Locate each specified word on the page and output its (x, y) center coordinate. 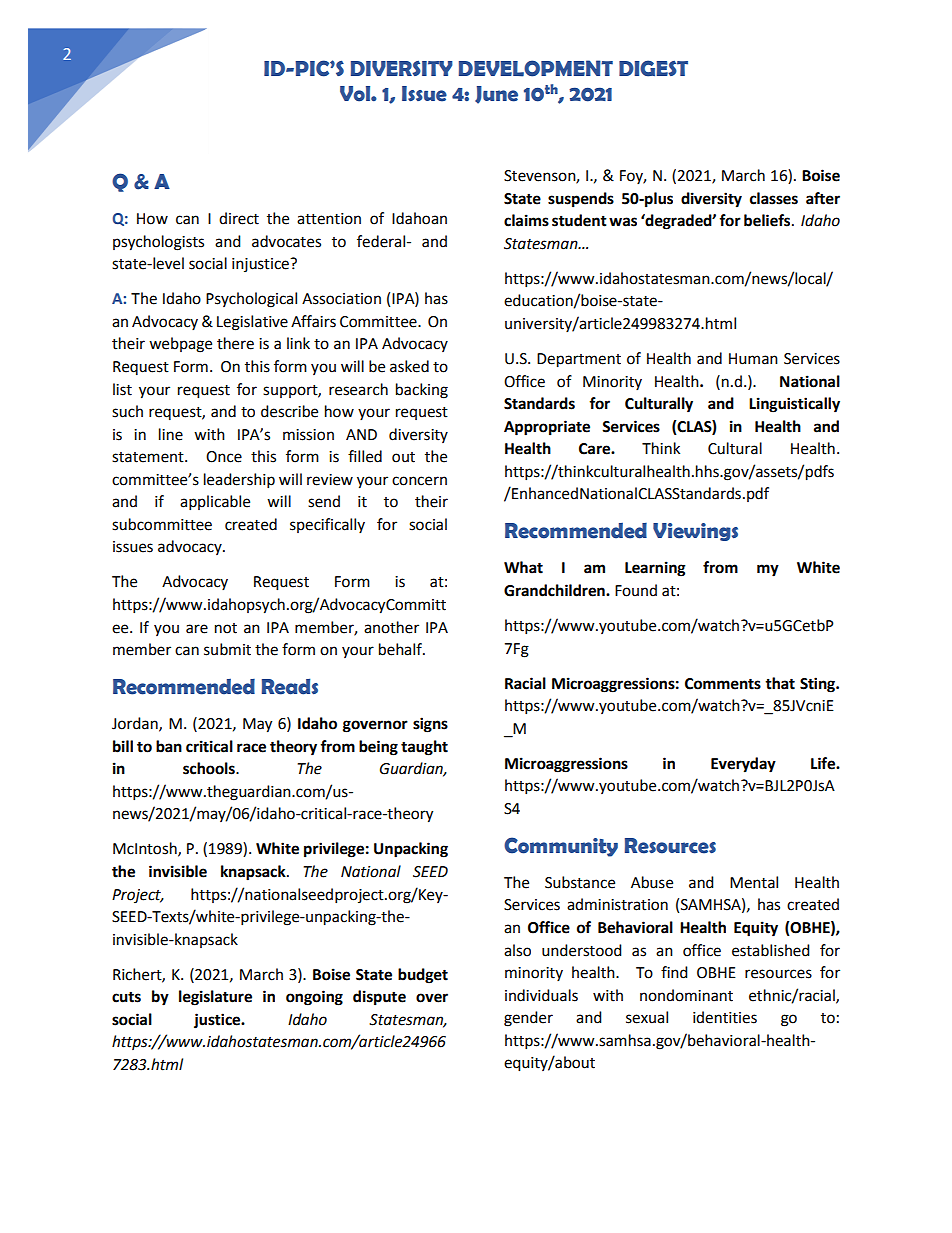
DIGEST (653, 68)
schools (210, 768)
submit (227, 649)
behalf (401, 649)
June (496, 95)
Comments (723, 684)
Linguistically (794, 405)
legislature (215, 998)
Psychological (251, 300)
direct (239, 218)
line (171, 434)
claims (526, 220)
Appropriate (547, 428)
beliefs (767, 220)
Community (561, 847)
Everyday (743, 765)
